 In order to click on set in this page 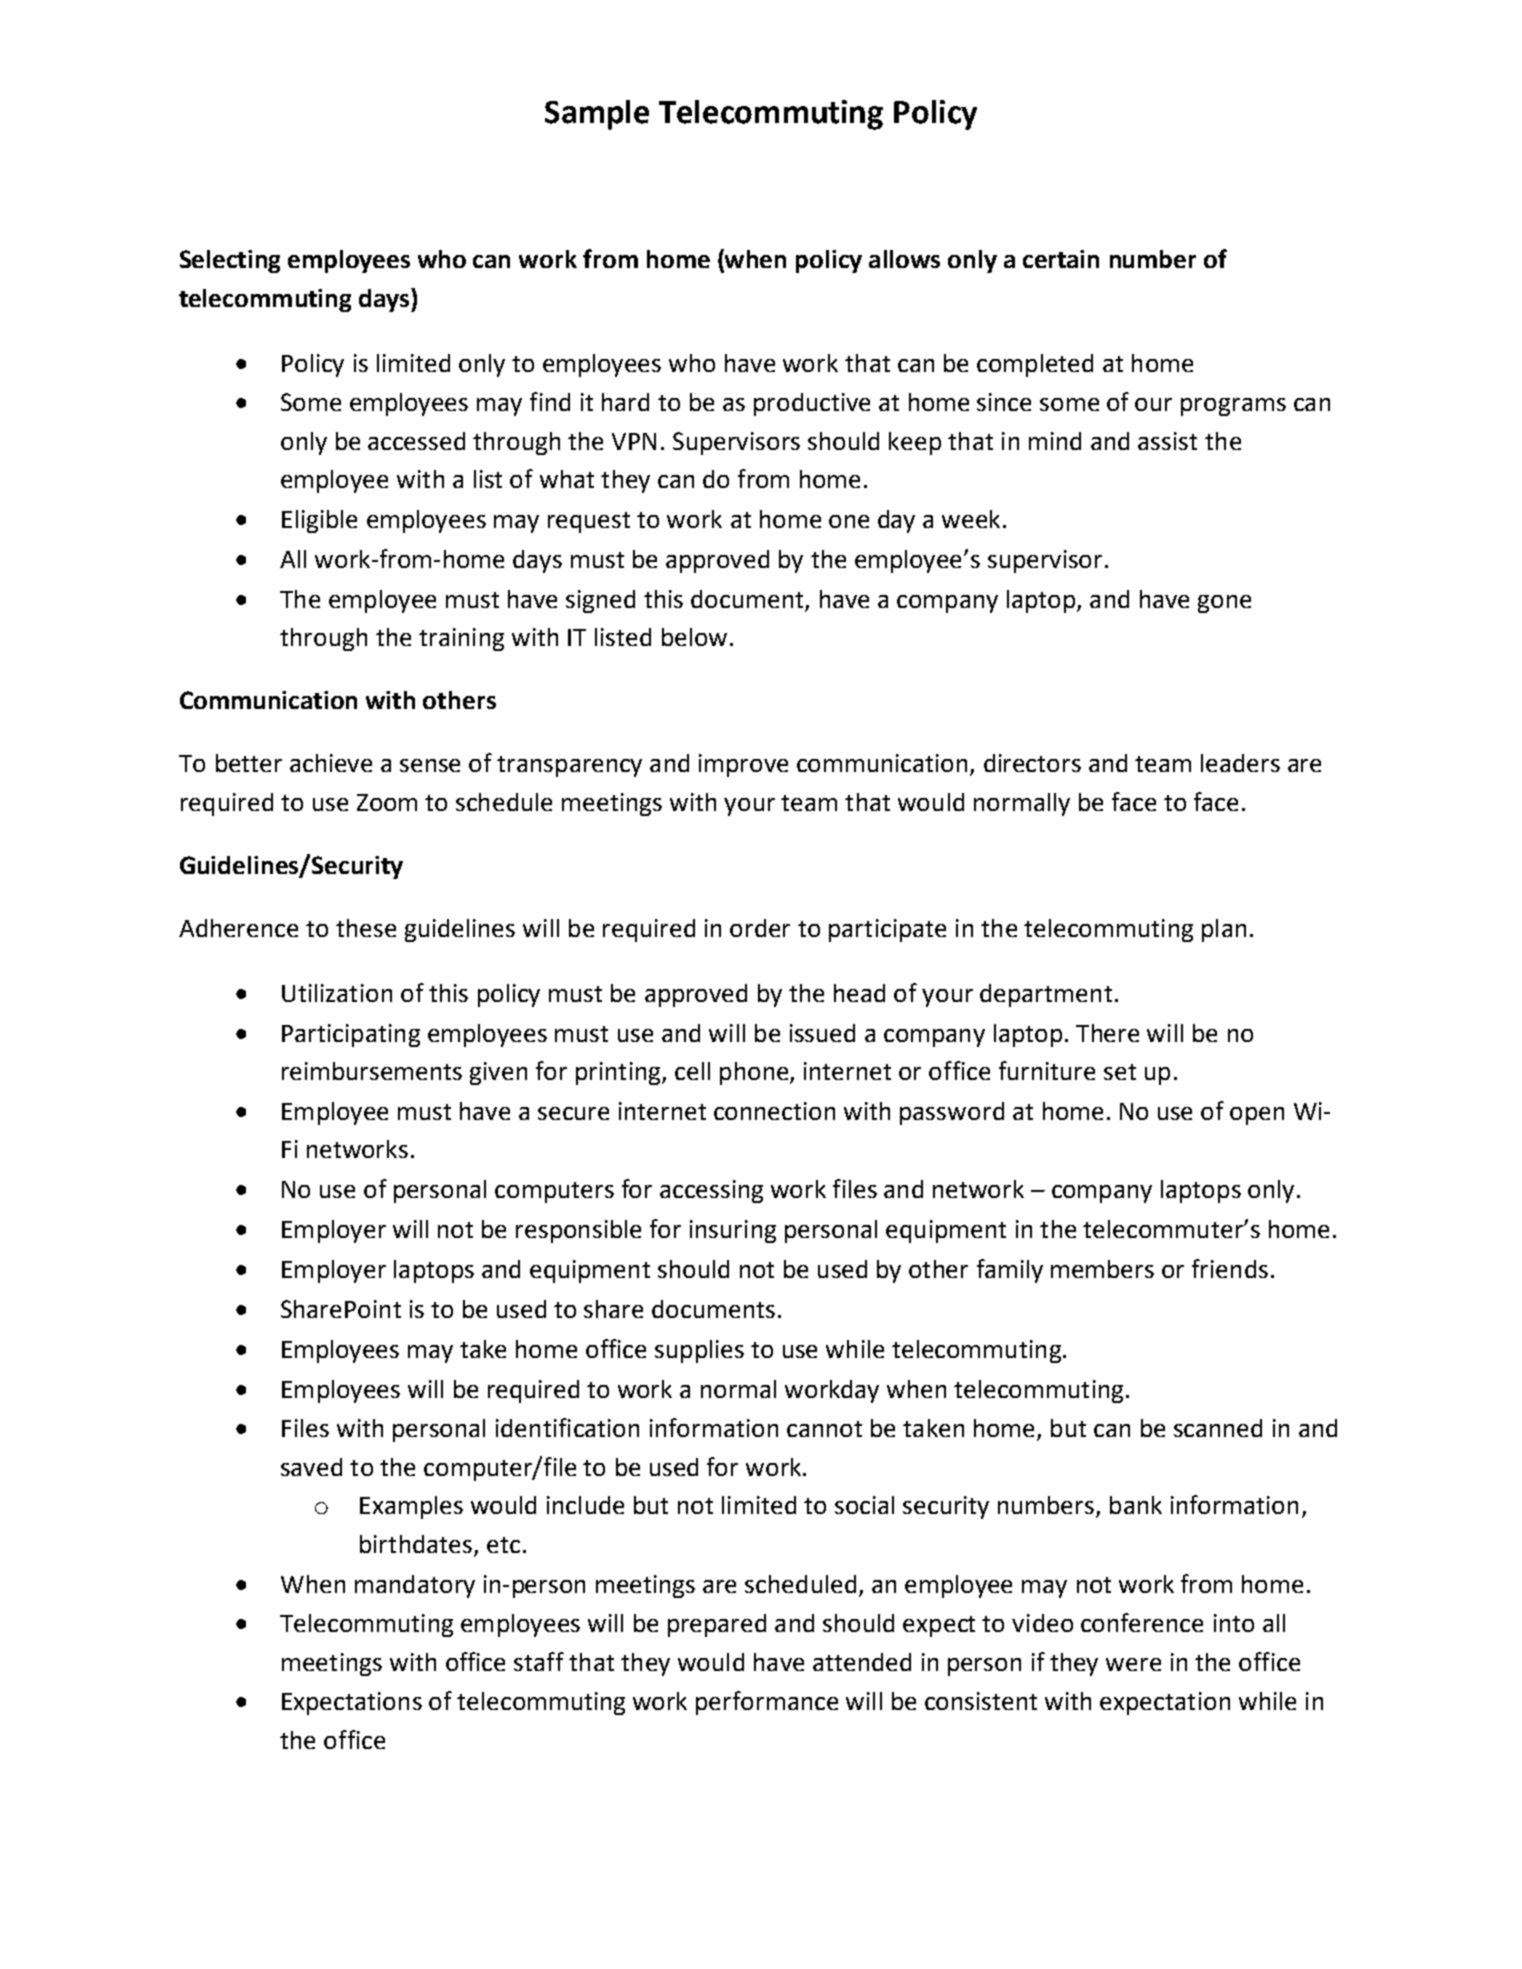, I will do `click(1120, 1072)`.
